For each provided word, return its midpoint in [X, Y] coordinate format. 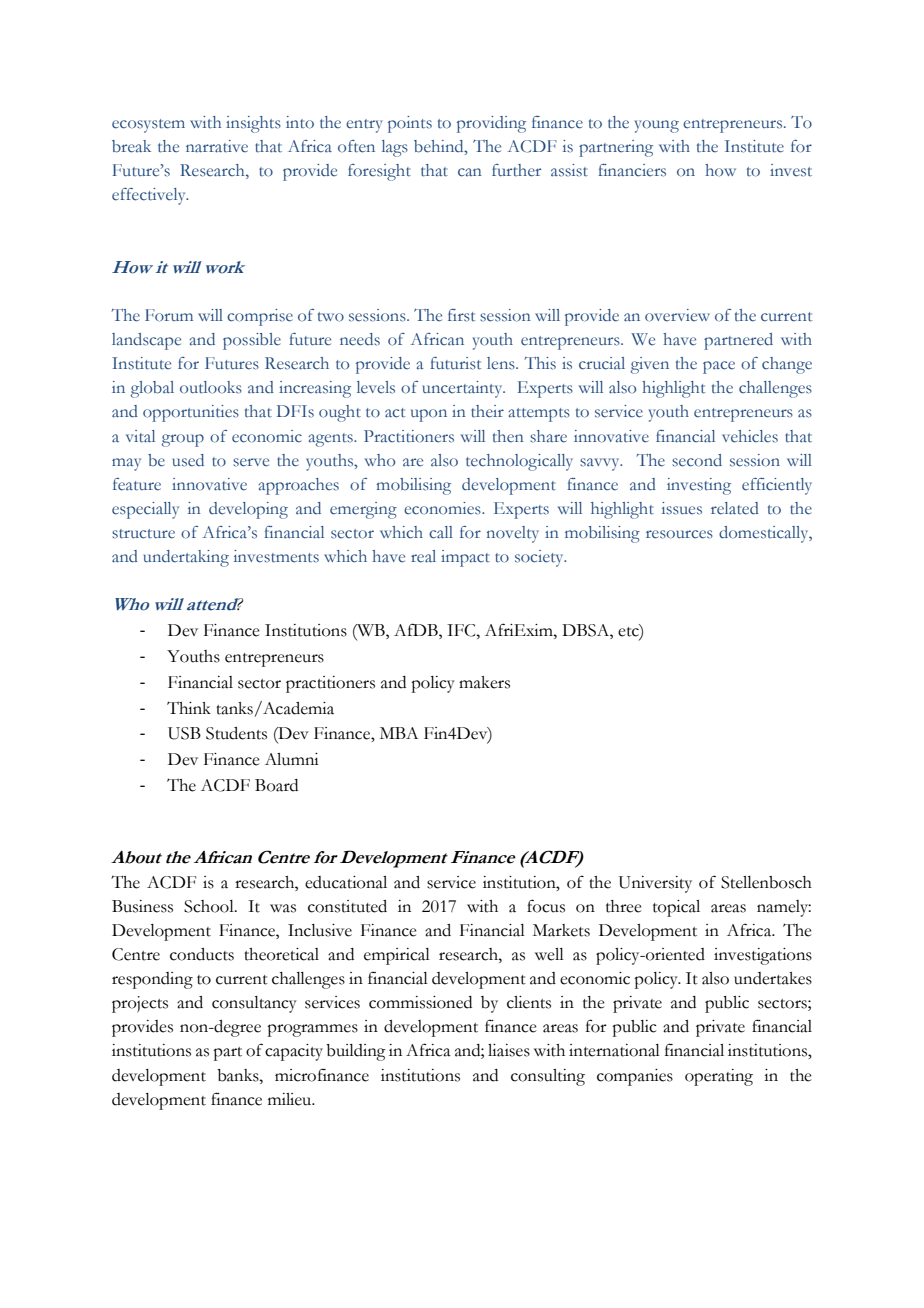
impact [465, 558]
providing [491, 124]
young [657, 126]
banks [239, 1075]
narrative [217, 146]
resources [679, 534]
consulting [548, 1077]
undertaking [186, 558]
